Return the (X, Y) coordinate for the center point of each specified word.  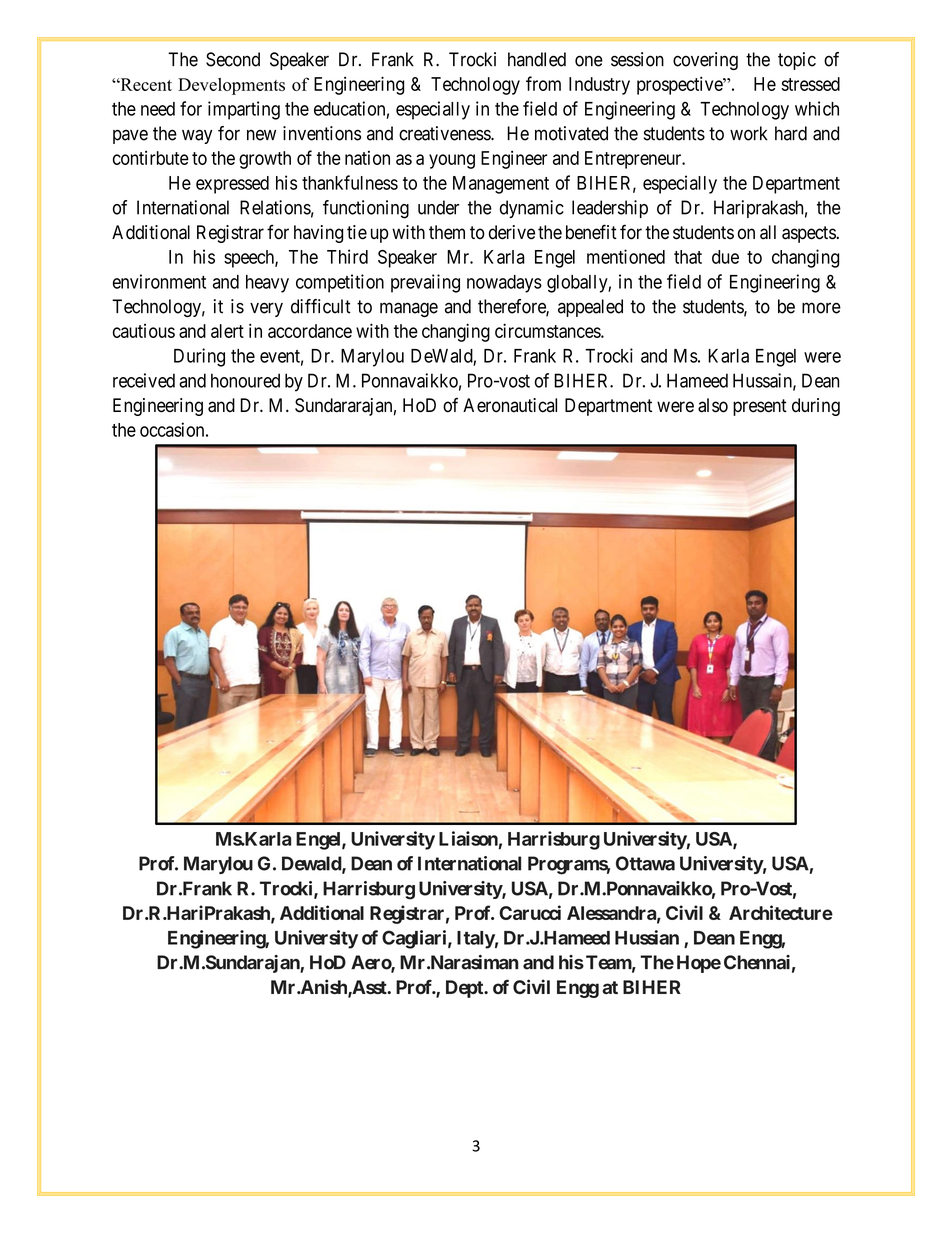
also (713, 405)
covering (705, 61)
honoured (245, 380)
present (760, 407)
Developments (231, 86)
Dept (465, 989)
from (543, 83)
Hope (699, 964)
